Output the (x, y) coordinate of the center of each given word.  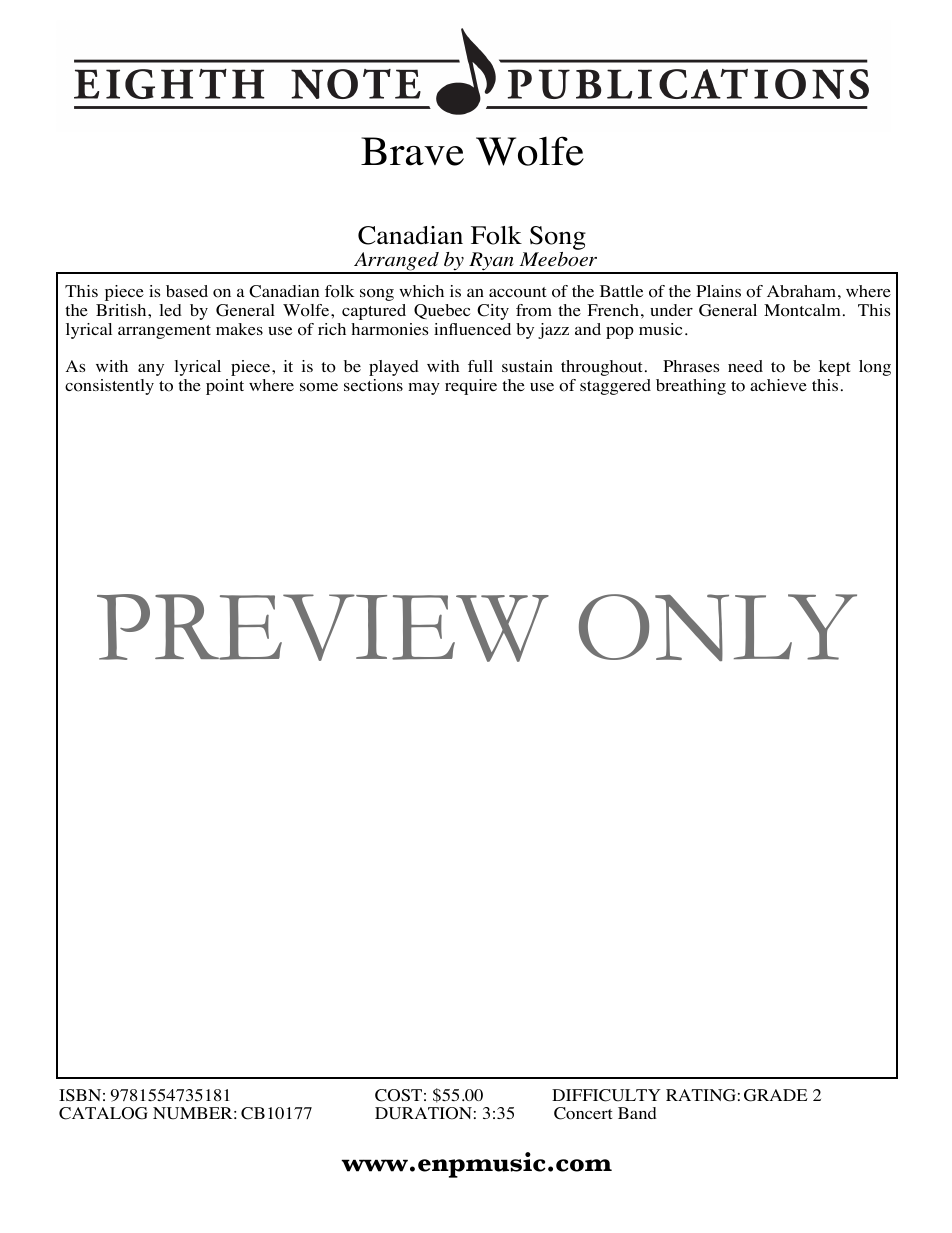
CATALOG (103, 1113)
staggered (615, 387)
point (225, 387)
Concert (583, 1113)
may (424, 389)
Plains (718, 291)
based (187, 291)
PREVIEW (323, 628)
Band (637, 1113)
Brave (412, 151)
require (471, 387)
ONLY (718, 627)
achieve (778, 385)
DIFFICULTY (606, 1095)
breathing (691, 387)
